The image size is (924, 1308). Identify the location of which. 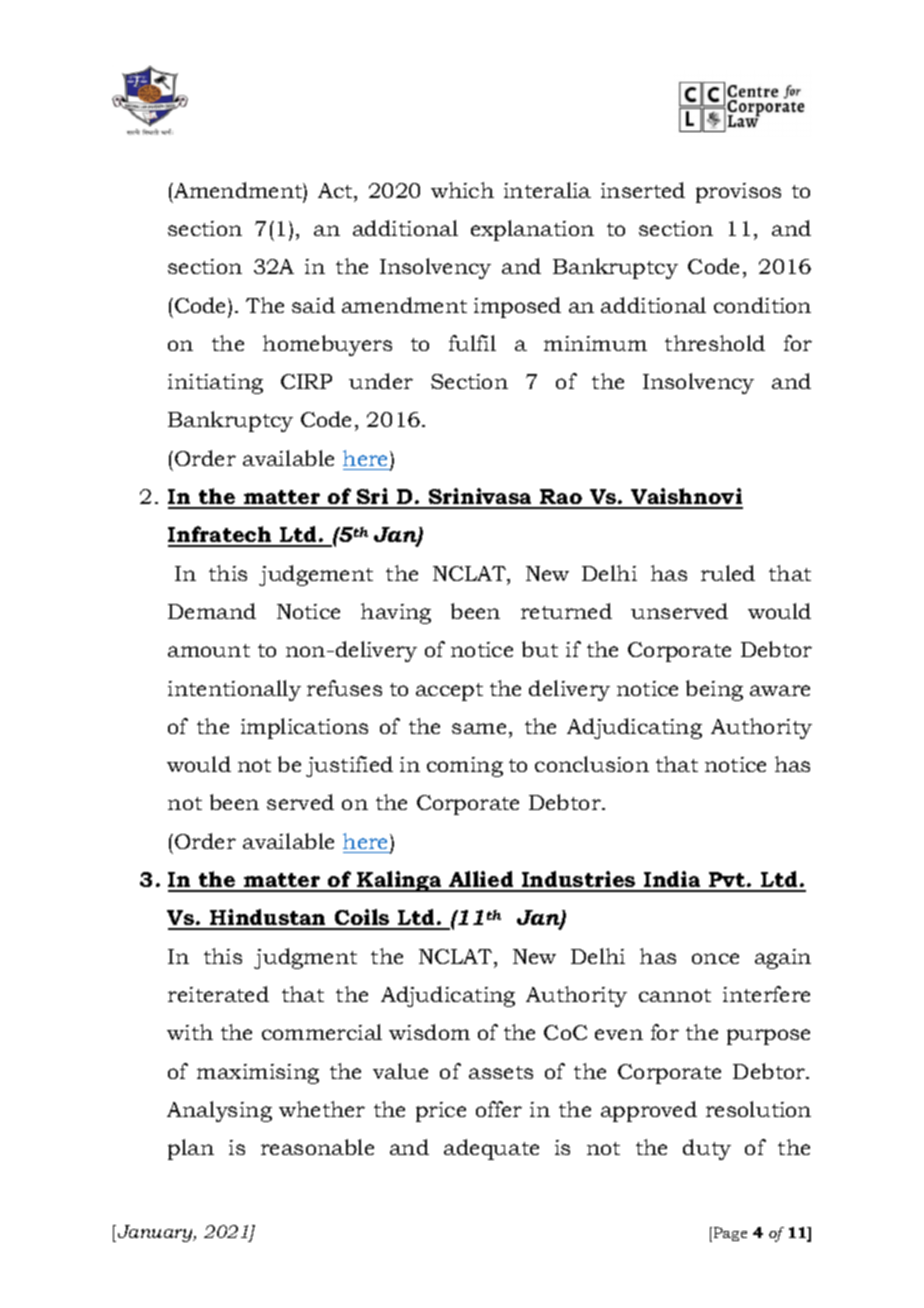
(462, 190).
